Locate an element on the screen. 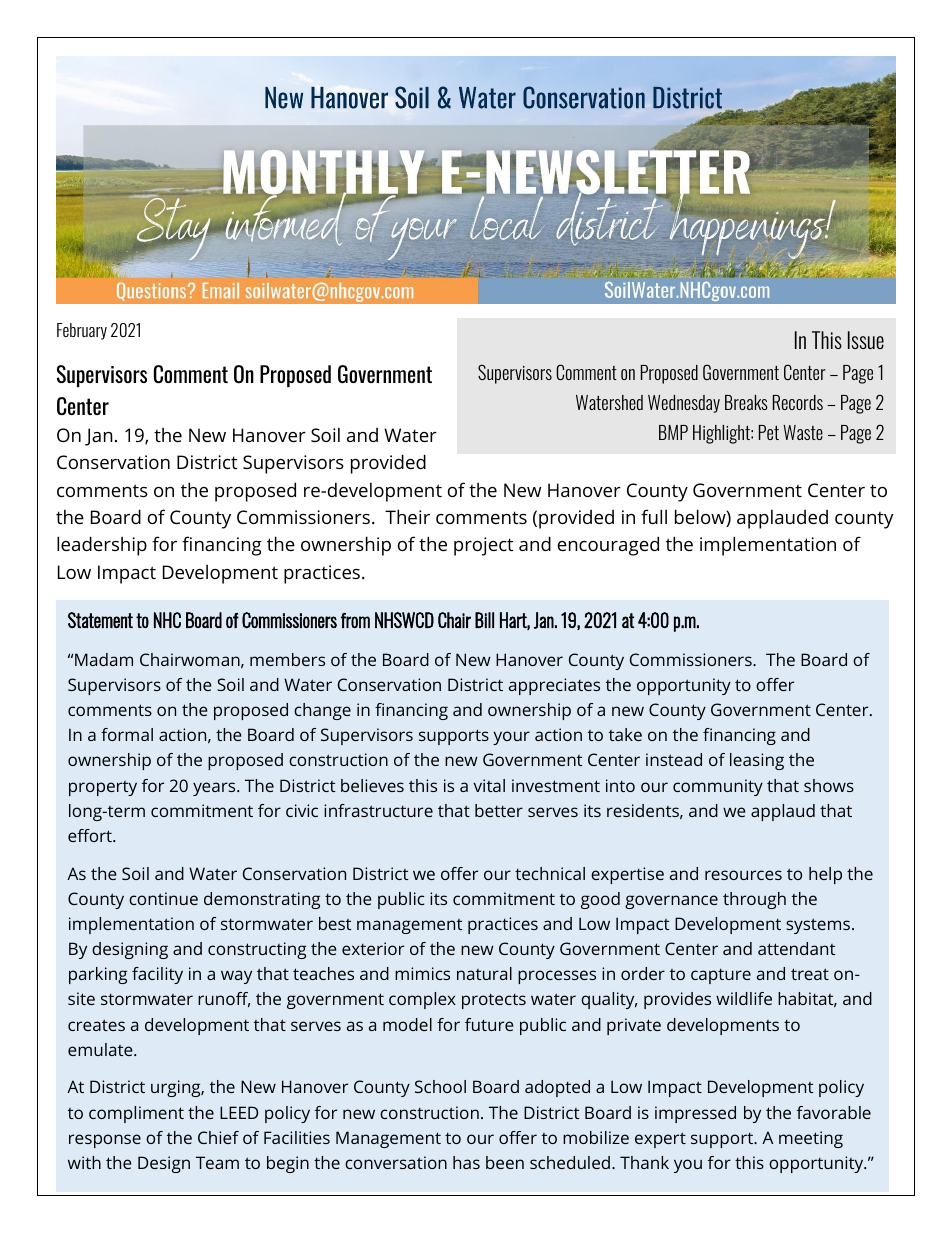 The image size is (952, 1233). Chief is located at coordinates (218, 1137).
